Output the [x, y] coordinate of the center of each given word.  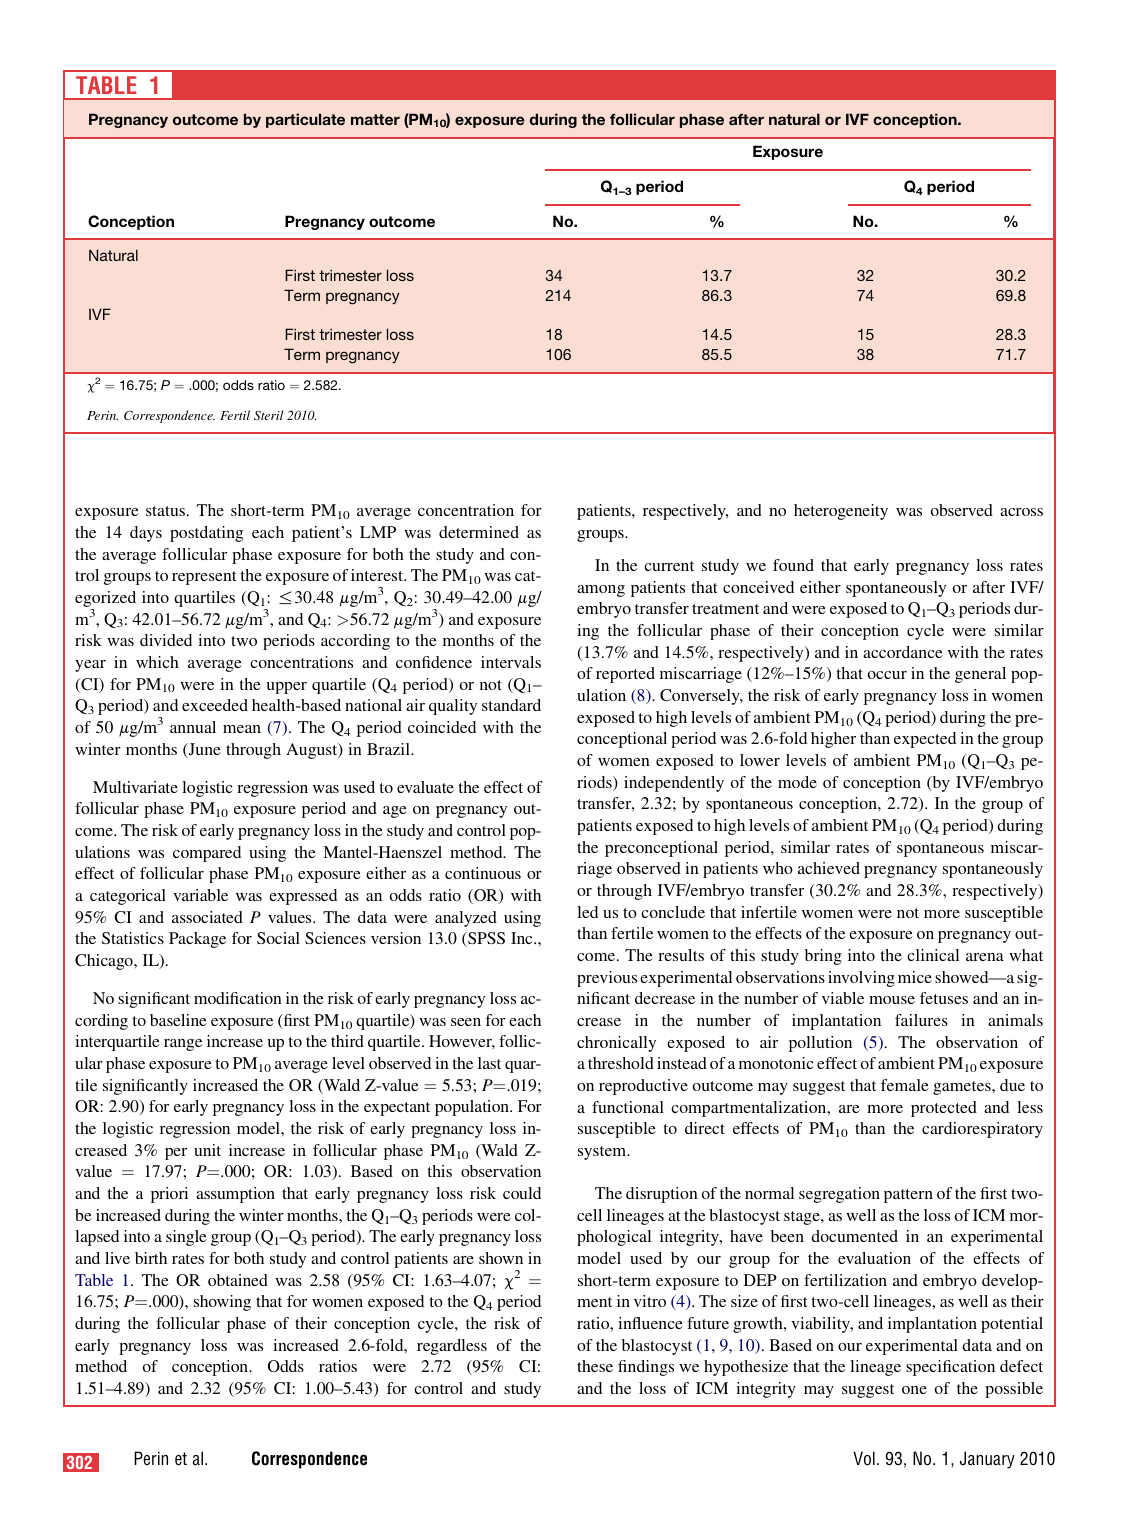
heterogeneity [841, 512]
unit [207, 1150]
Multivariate [135, 787]
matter [375, 119]
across [1021, 512]
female [905, 1085]
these [595, 1366]
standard [511, 705]
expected [925, 740]
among [601, 591]
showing [222, 1303]
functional [628, 1107]
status [167, 511]
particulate [305, 120]
